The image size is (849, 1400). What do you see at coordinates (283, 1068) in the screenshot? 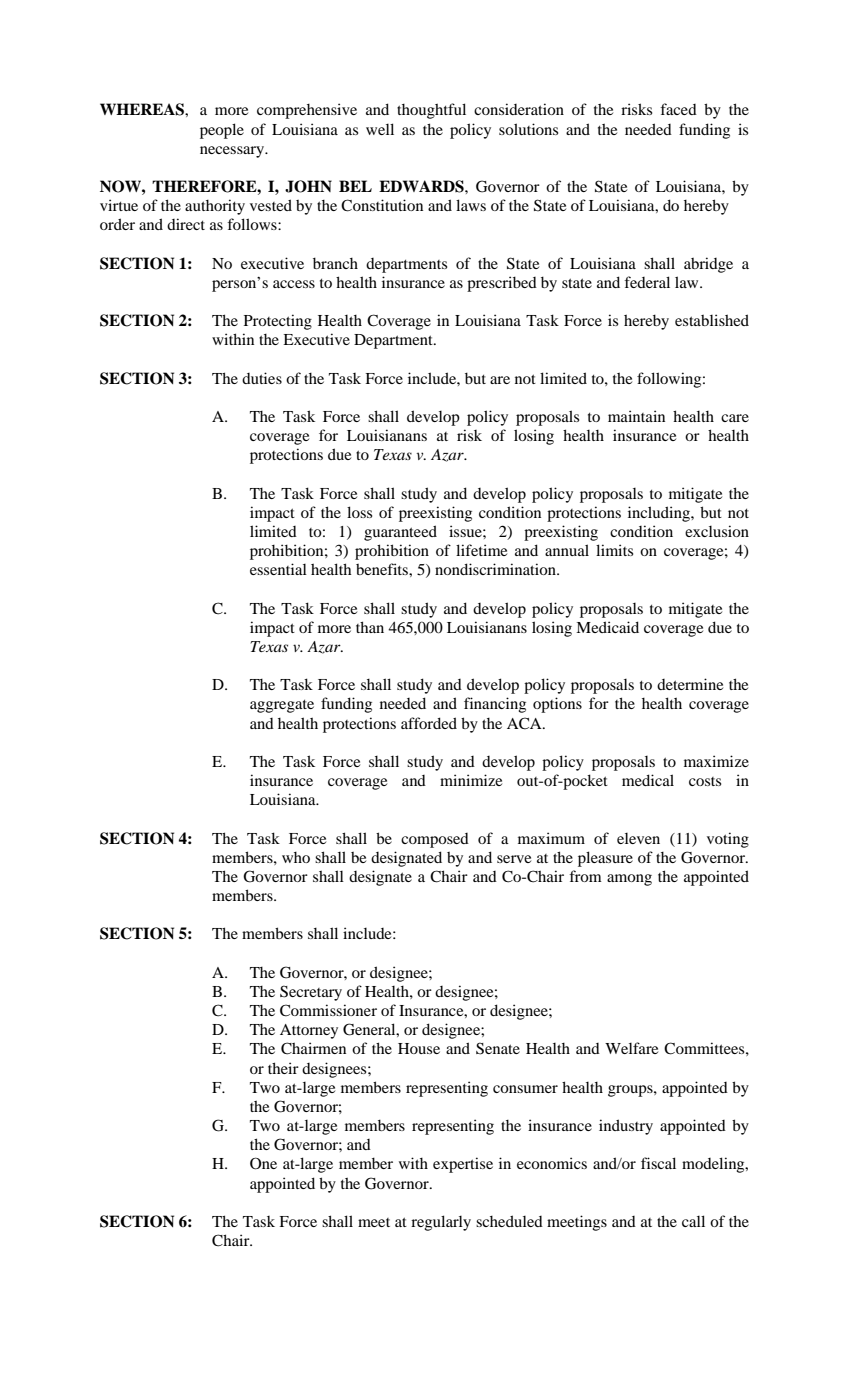
I see `their` at bounding box center [283, 1068].
